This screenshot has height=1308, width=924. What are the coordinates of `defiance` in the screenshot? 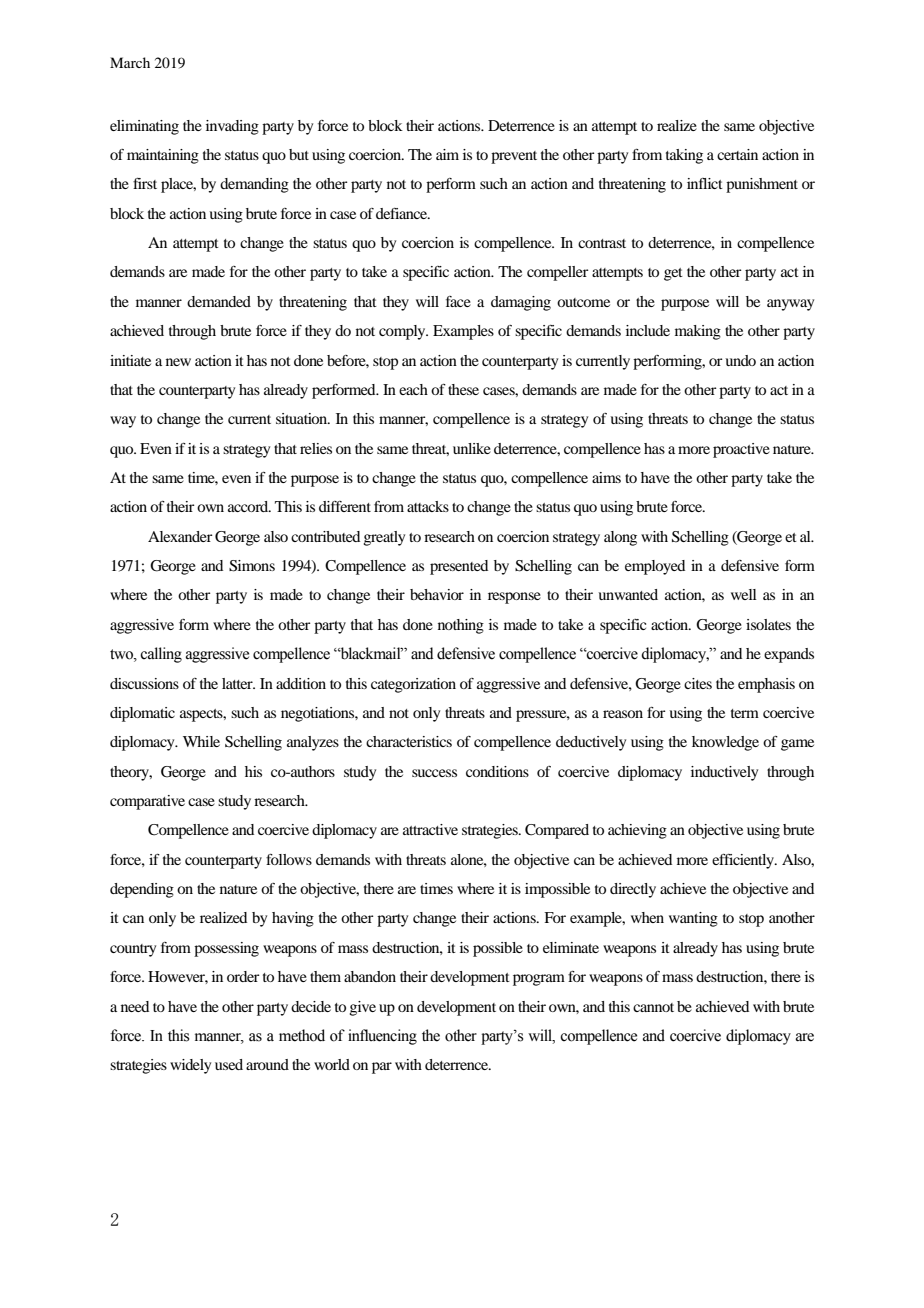 It's located at (402, 213).
